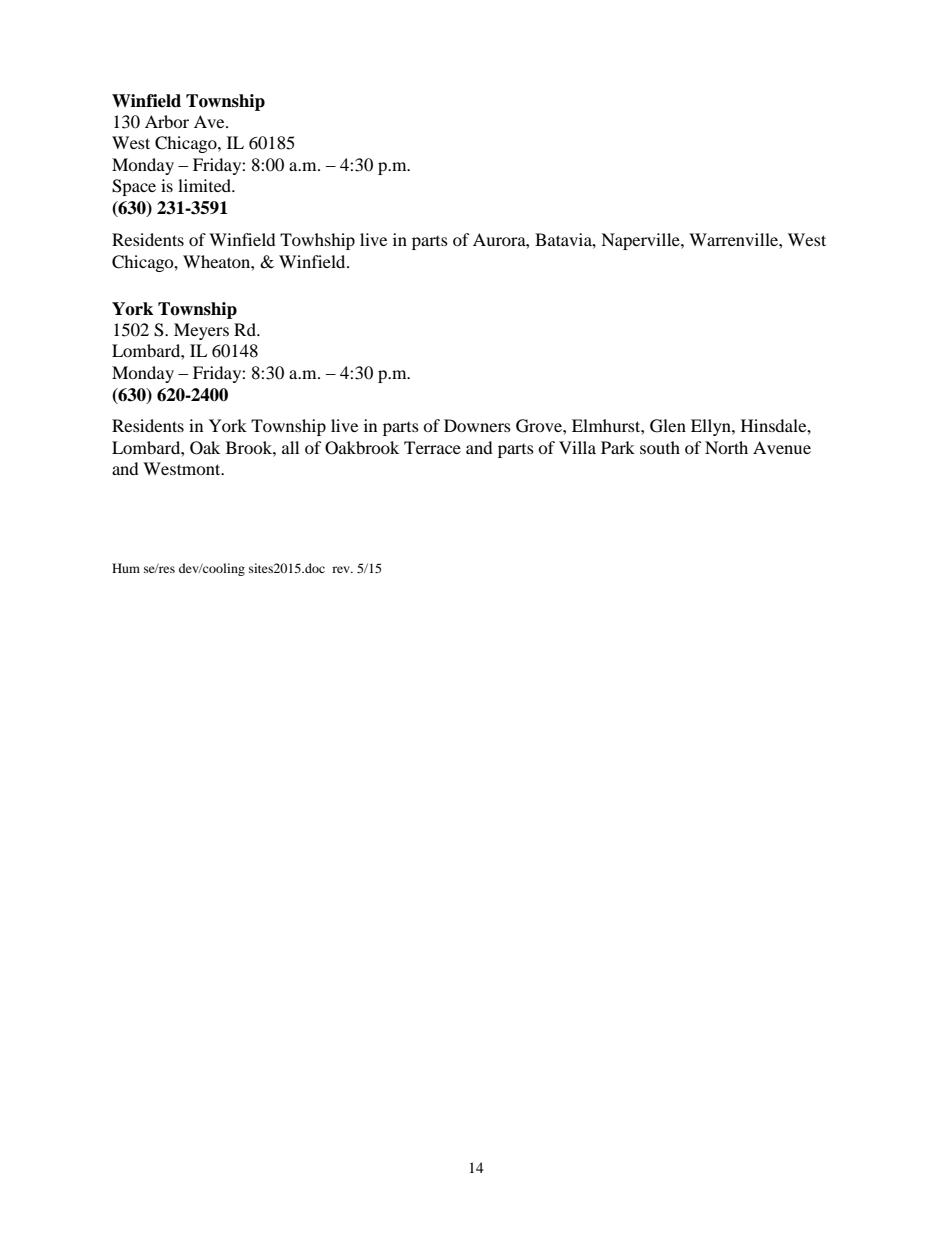 This screenshot has height=1233, width=952. What do you see at coordinates (126, 568) in the screenshot?
I see `Hum` at bounding box center [126, 568].
